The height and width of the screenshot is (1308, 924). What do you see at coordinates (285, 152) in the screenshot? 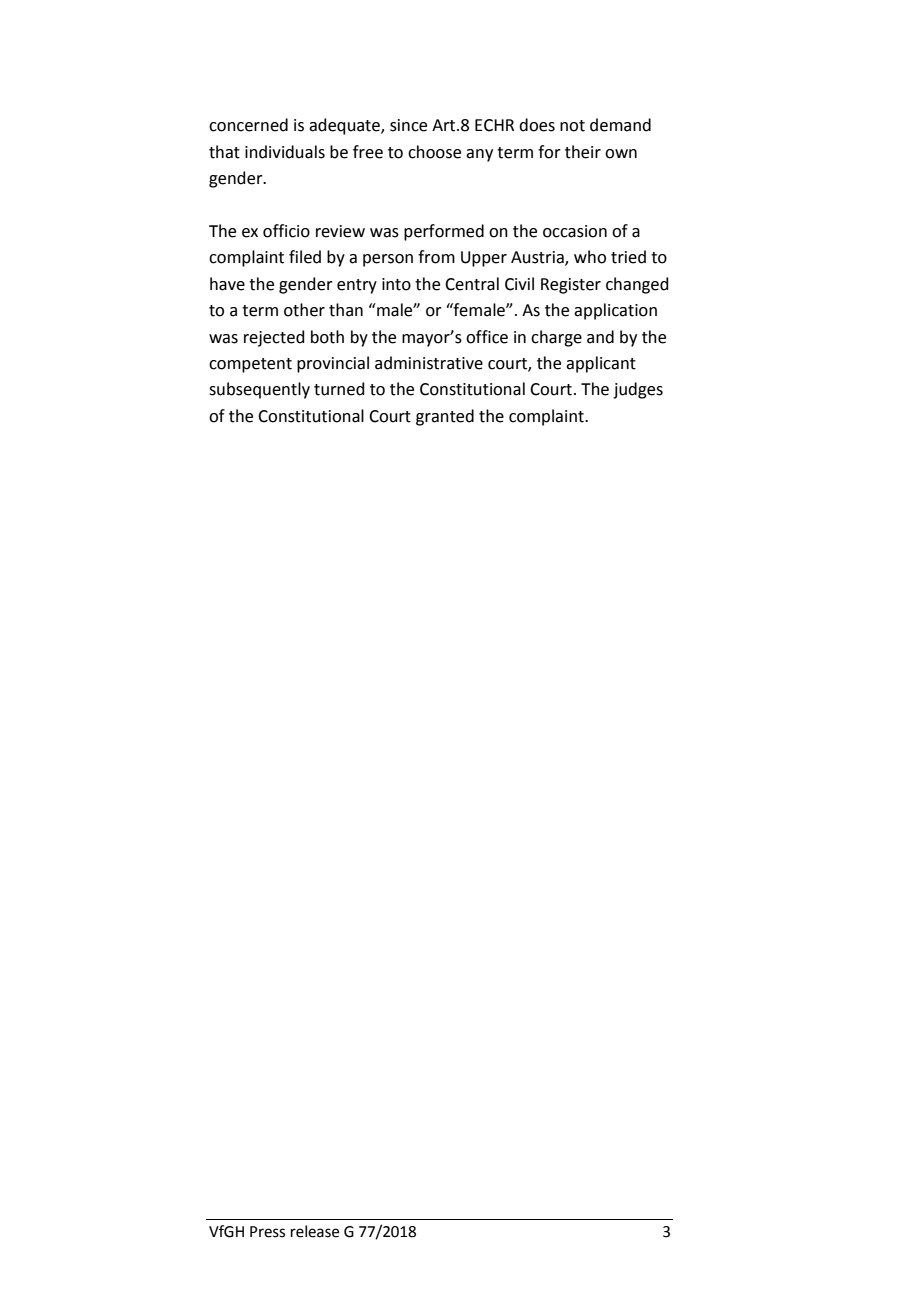
I see `individuals` at bounding box center [285, 152].
